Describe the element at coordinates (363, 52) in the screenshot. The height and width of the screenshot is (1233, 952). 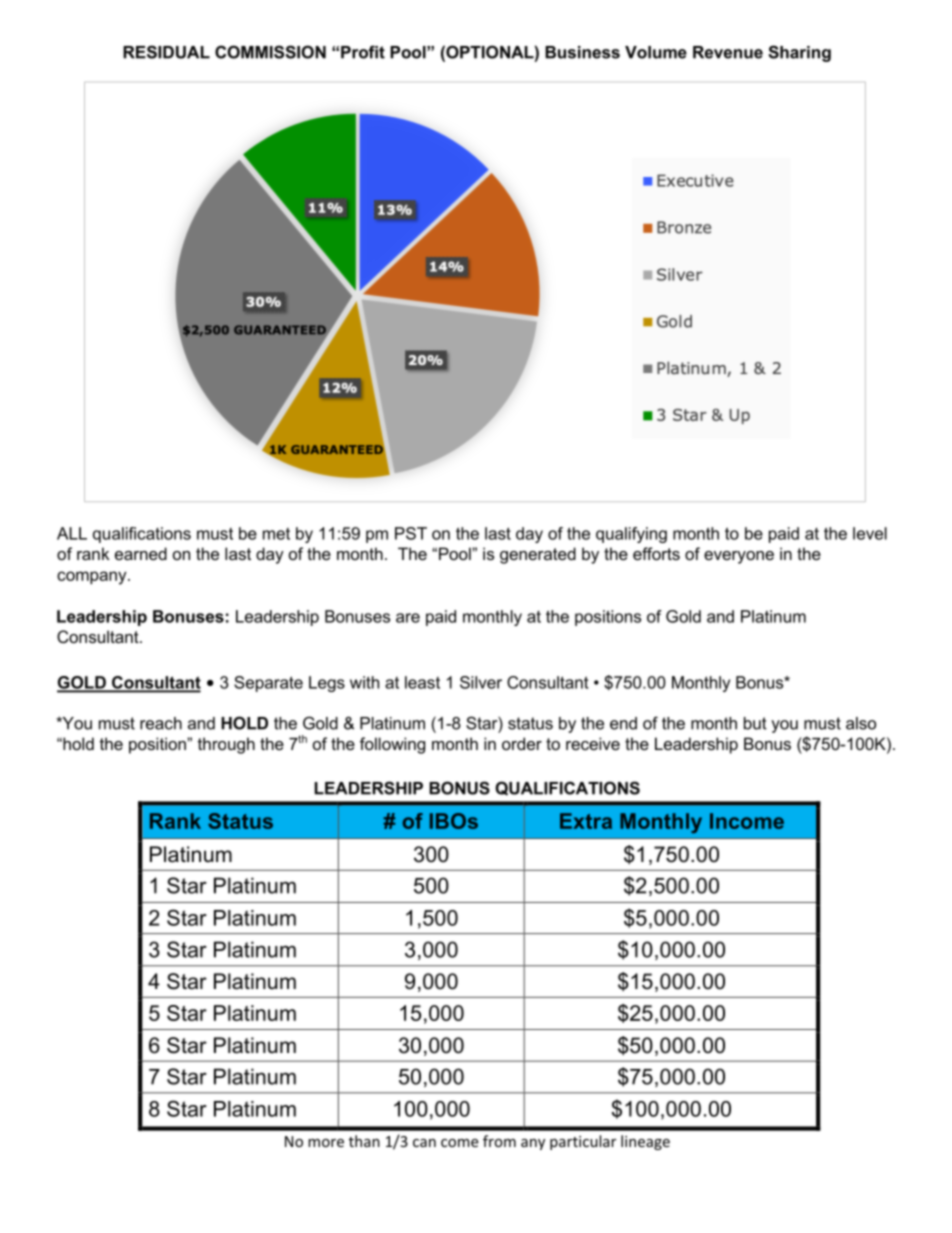
I see `Profit` at that location.
